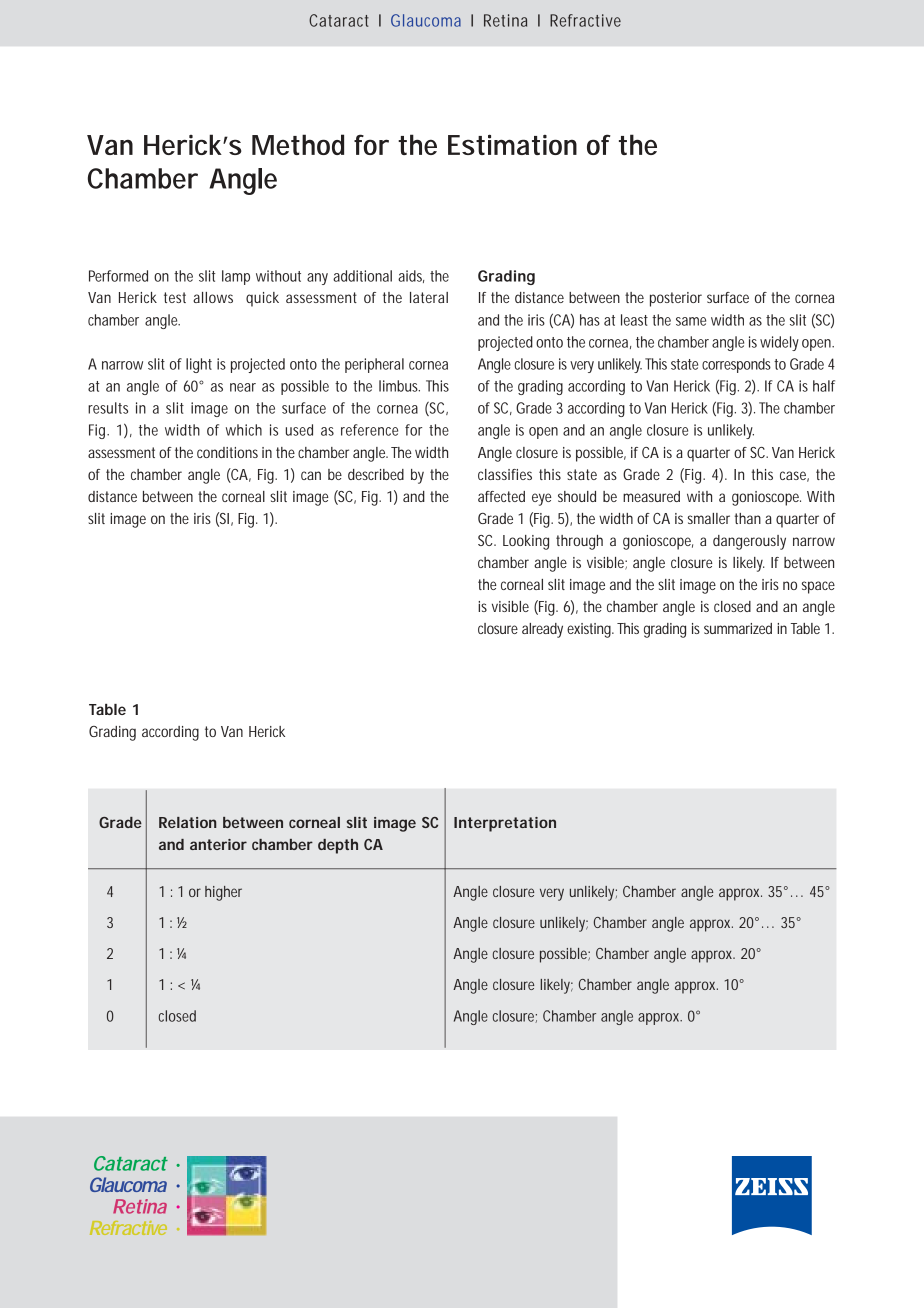 The width and height of the document is (924, 1308). I want to click on measured, so click(651, 496).
